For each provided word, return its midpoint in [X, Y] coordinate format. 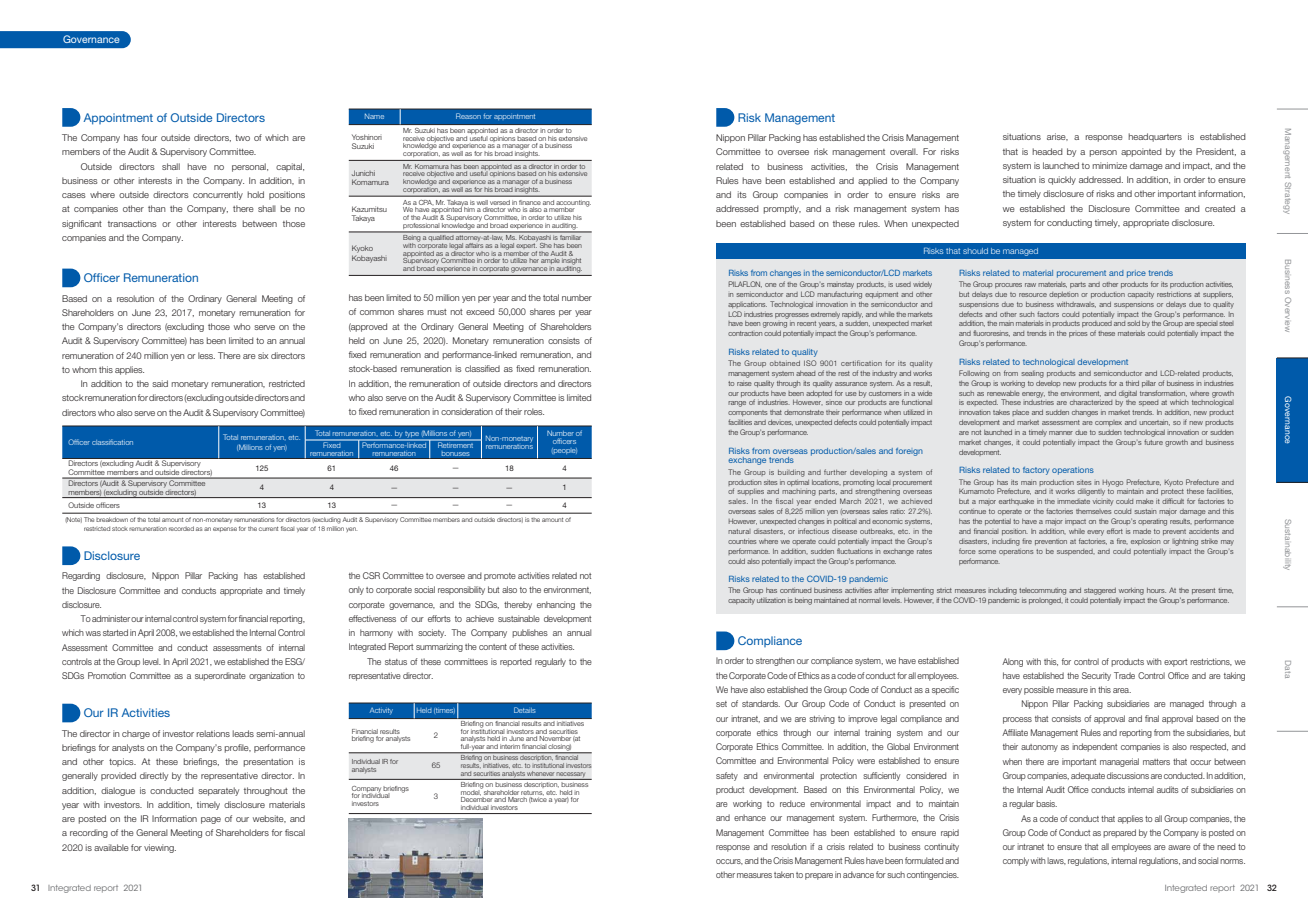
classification [112, 442]
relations [213, 733]
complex [1108, 423]
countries [742, 541]
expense [225, 529]
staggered [1100, 591]
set [721, 704]
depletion [1063, 295]
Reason [468, 116]
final [1152, 718]
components [747, 413]
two [242, 138]
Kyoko [362, 249]
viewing [160, 848]
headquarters [1155, 137]
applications [747, 305]
